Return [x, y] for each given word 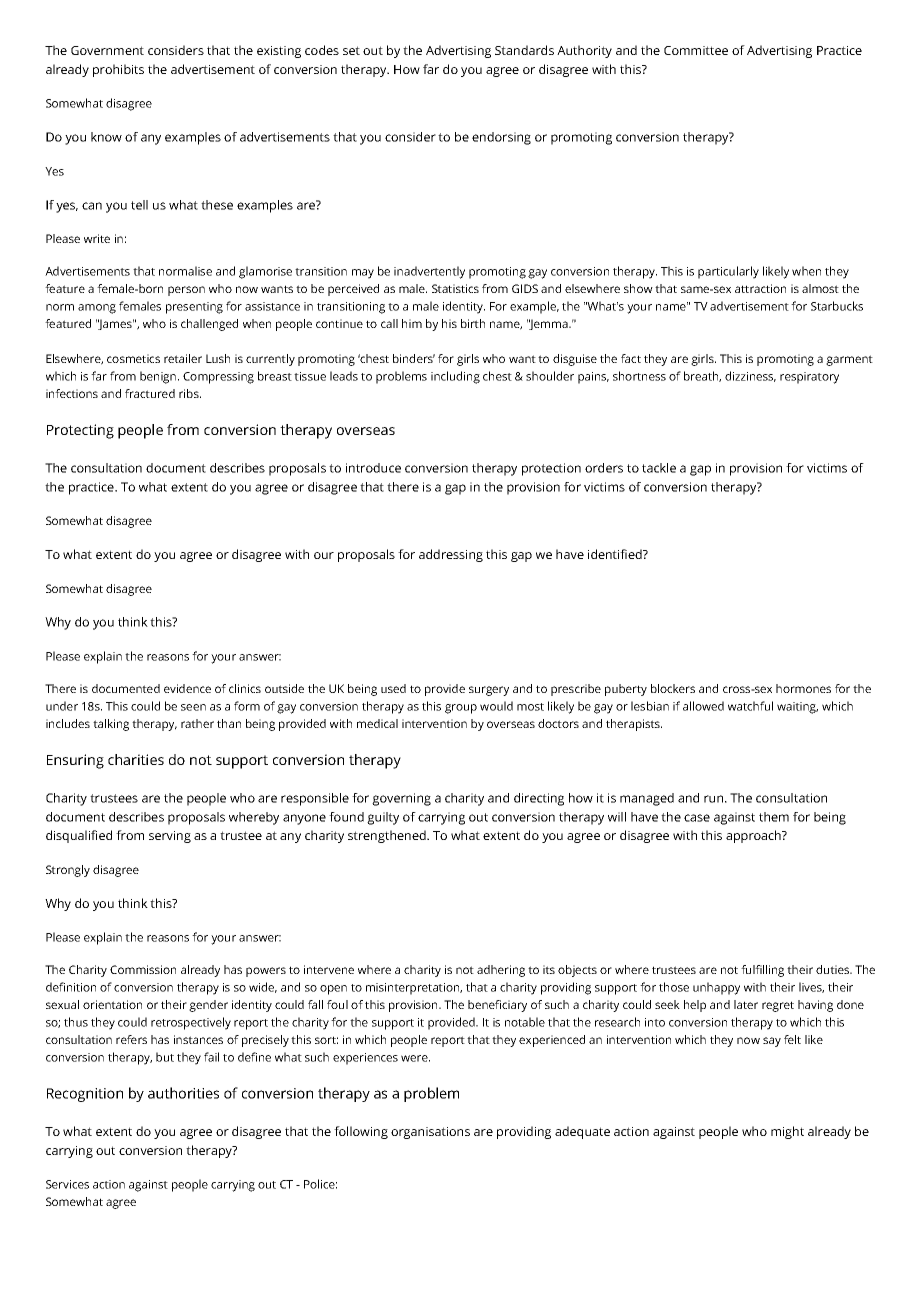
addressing [451, 555]
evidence [187, 688]
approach [754, 836]
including [455, 377]
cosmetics [133, 358]
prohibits [118, 70]
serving [170, 837]
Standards [524, 50]
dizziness [750, 376]
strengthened [388, 836]
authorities [183, 1093]
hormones [803, 688]
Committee [696, 50]
